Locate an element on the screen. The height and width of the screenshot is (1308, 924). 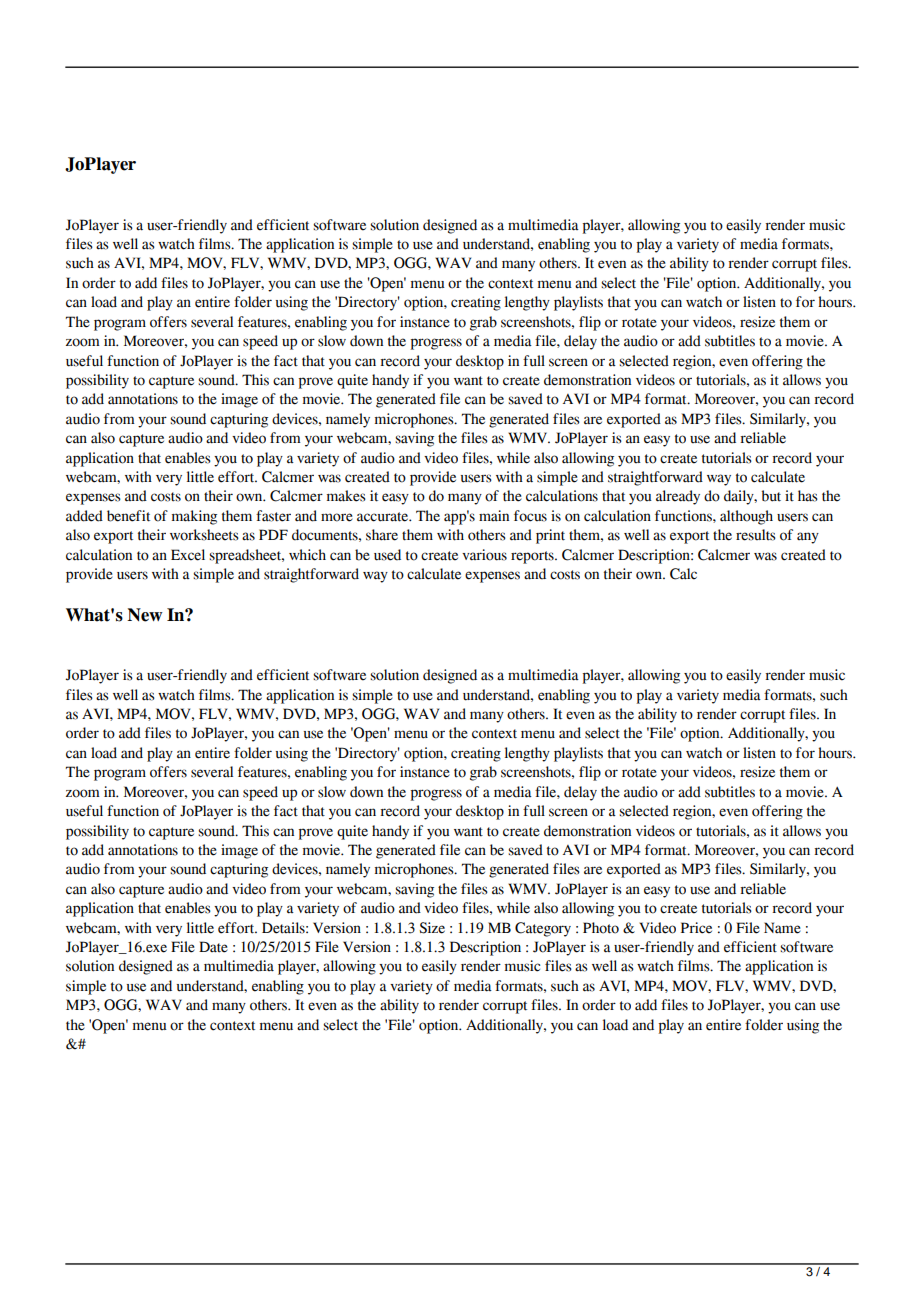
various is located at coordinates (484, 555).
